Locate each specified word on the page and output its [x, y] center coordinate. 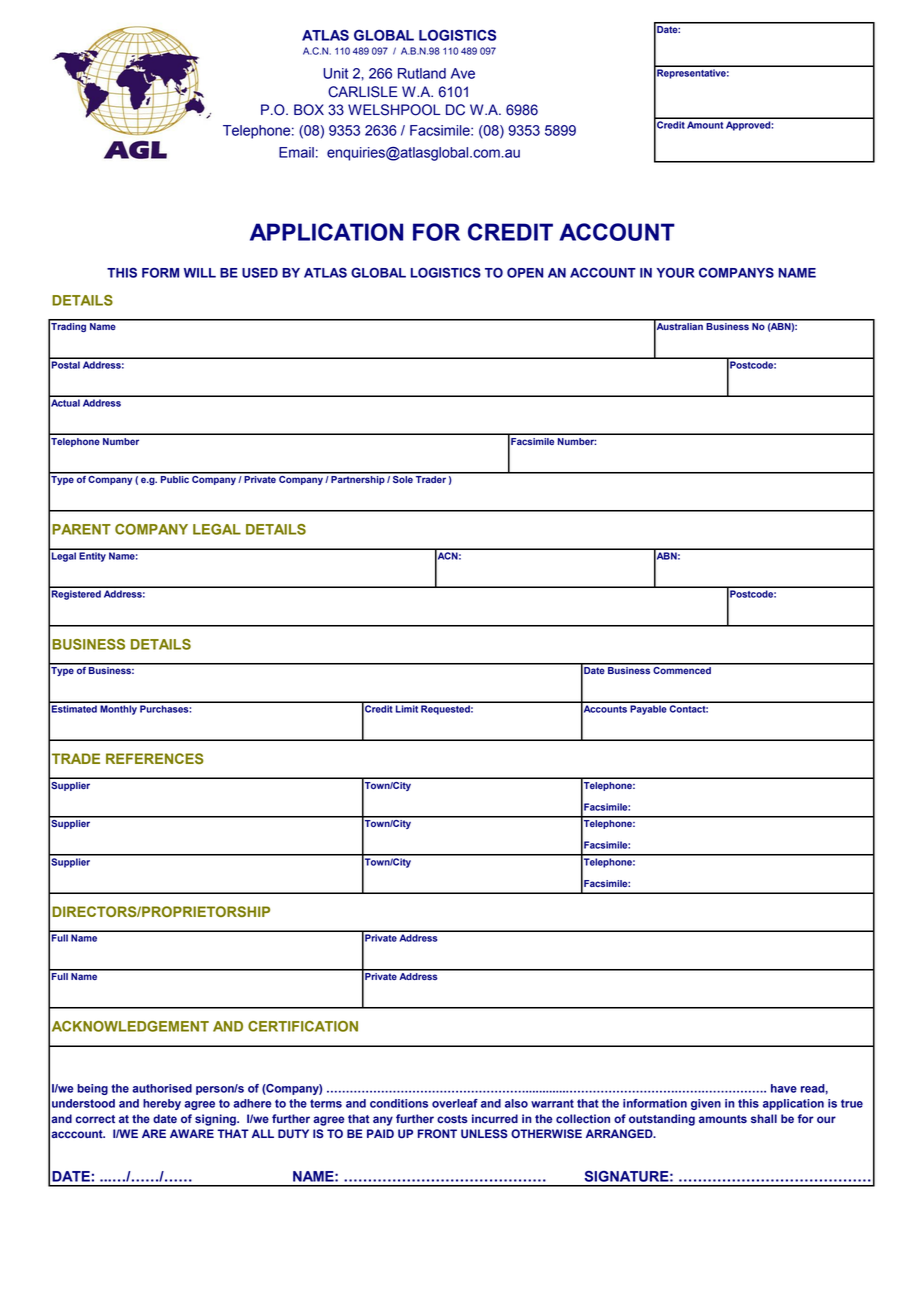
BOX [309, 110]
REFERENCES [155, 758]
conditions [399, 1103]
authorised [162, 1088]
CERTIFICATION [303, 1026]
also [516, 1103]
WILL [200, 273]
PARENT [81, 529]
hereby [162, 1104]
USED [260, 272]
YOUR [675, 272]
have [784, 1088]
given [706, 1104]
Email [296, 152]
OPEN [525, 273]
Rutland [422, 73]
